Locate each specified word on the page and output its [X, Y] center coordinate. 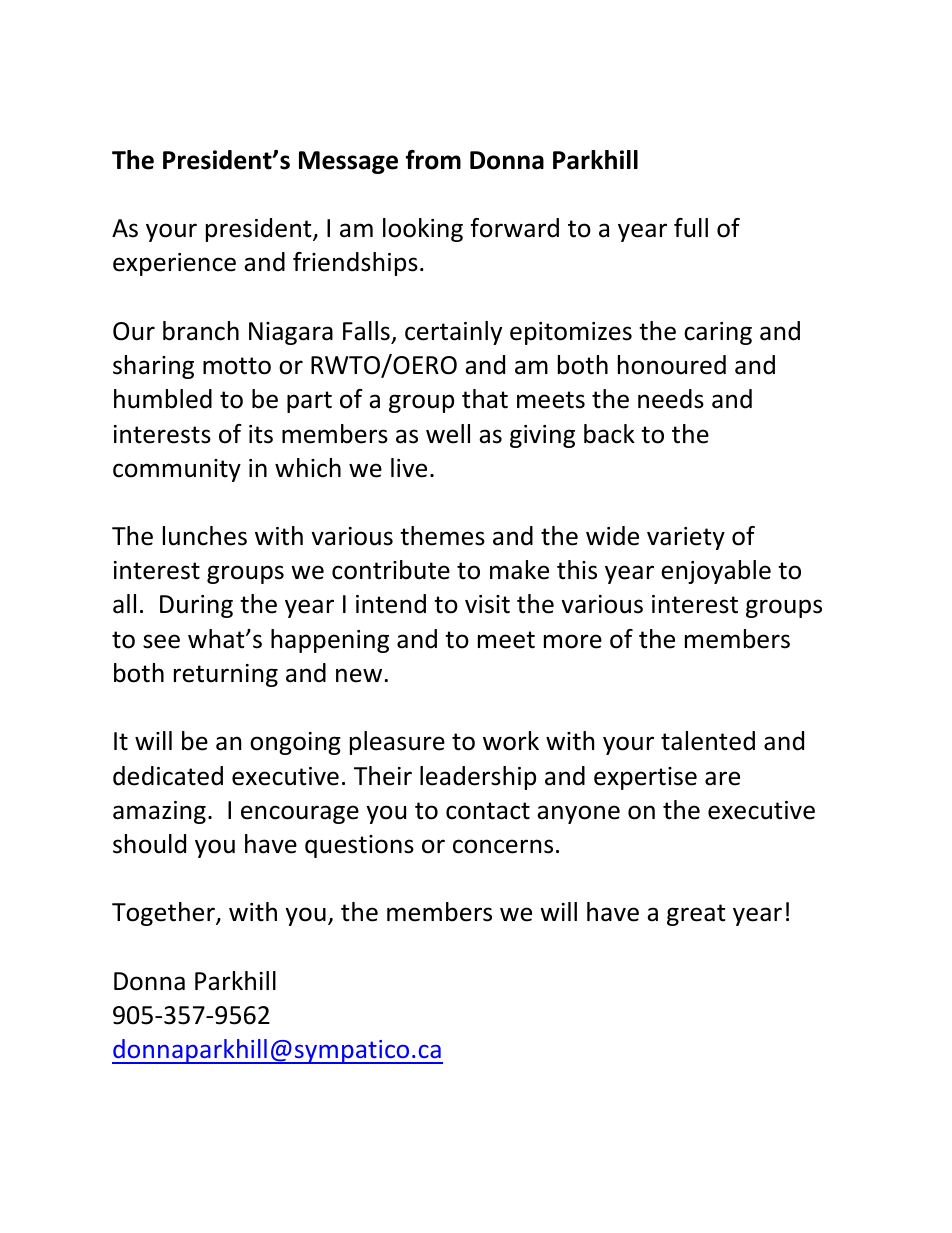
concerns [503, 846]
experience [174, 264]
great [696, 915]
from [433, 160]
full [691, 228]
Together [164, 914]
